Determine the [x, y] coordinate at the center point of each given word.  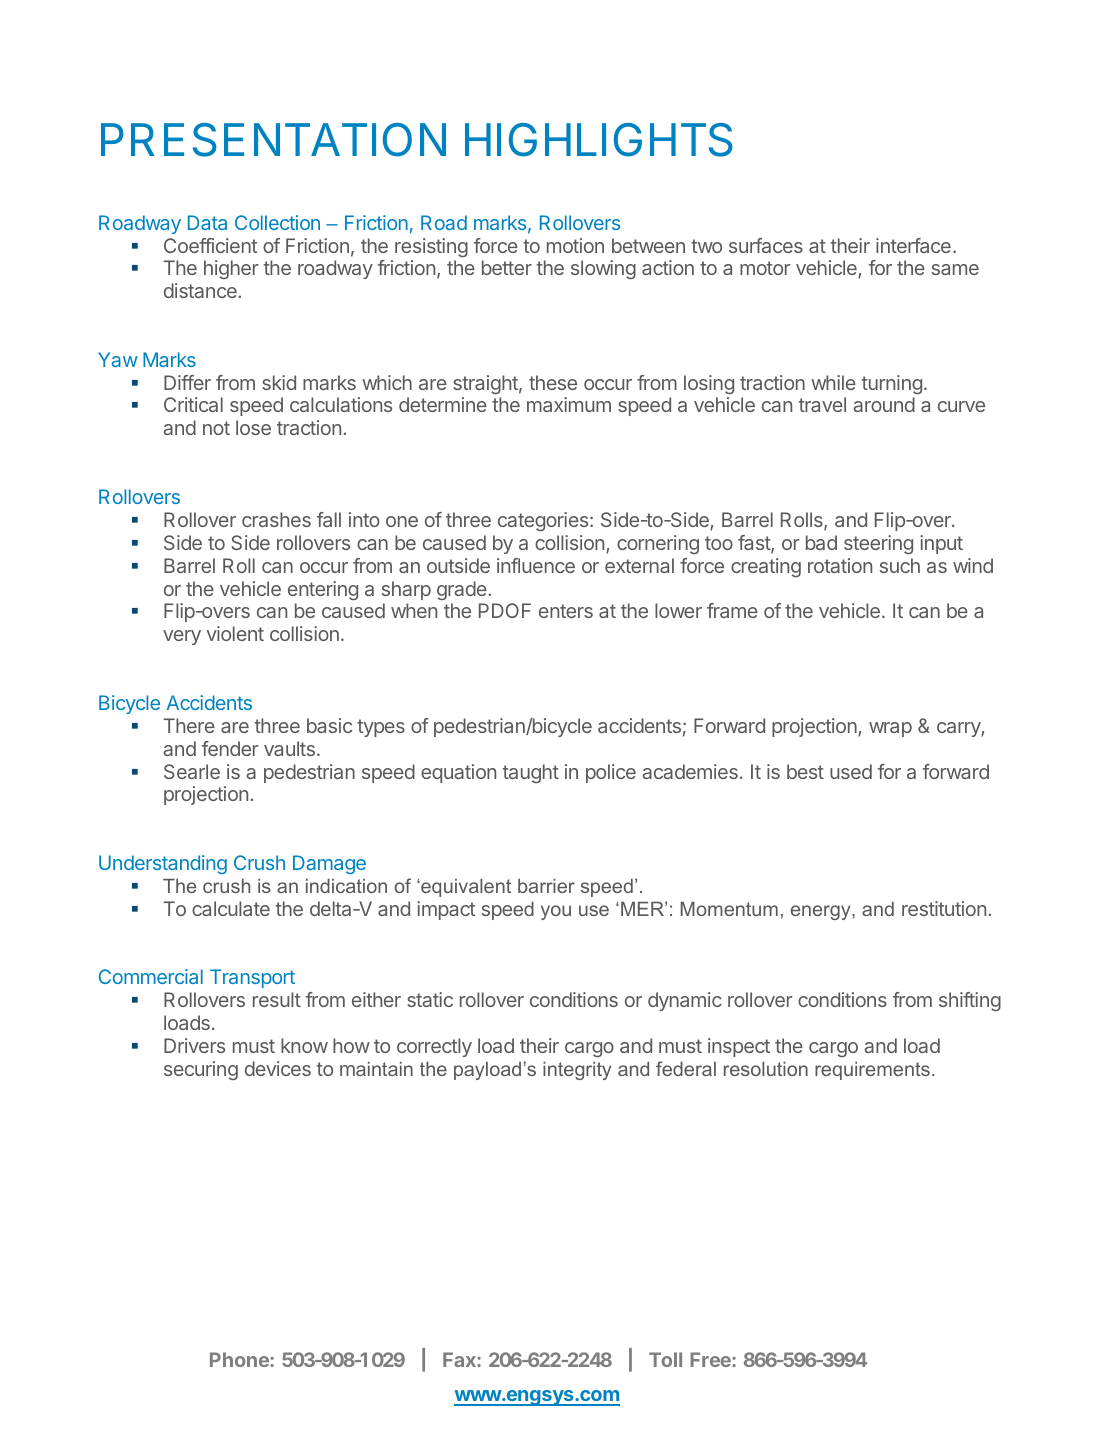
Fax [460, 1359]
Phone [240, 1359]
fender [230, 748]
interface [913, 245]
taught [531, 773]
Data [207, 222]
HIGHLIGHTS [599, 140]
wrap [890, 729]
